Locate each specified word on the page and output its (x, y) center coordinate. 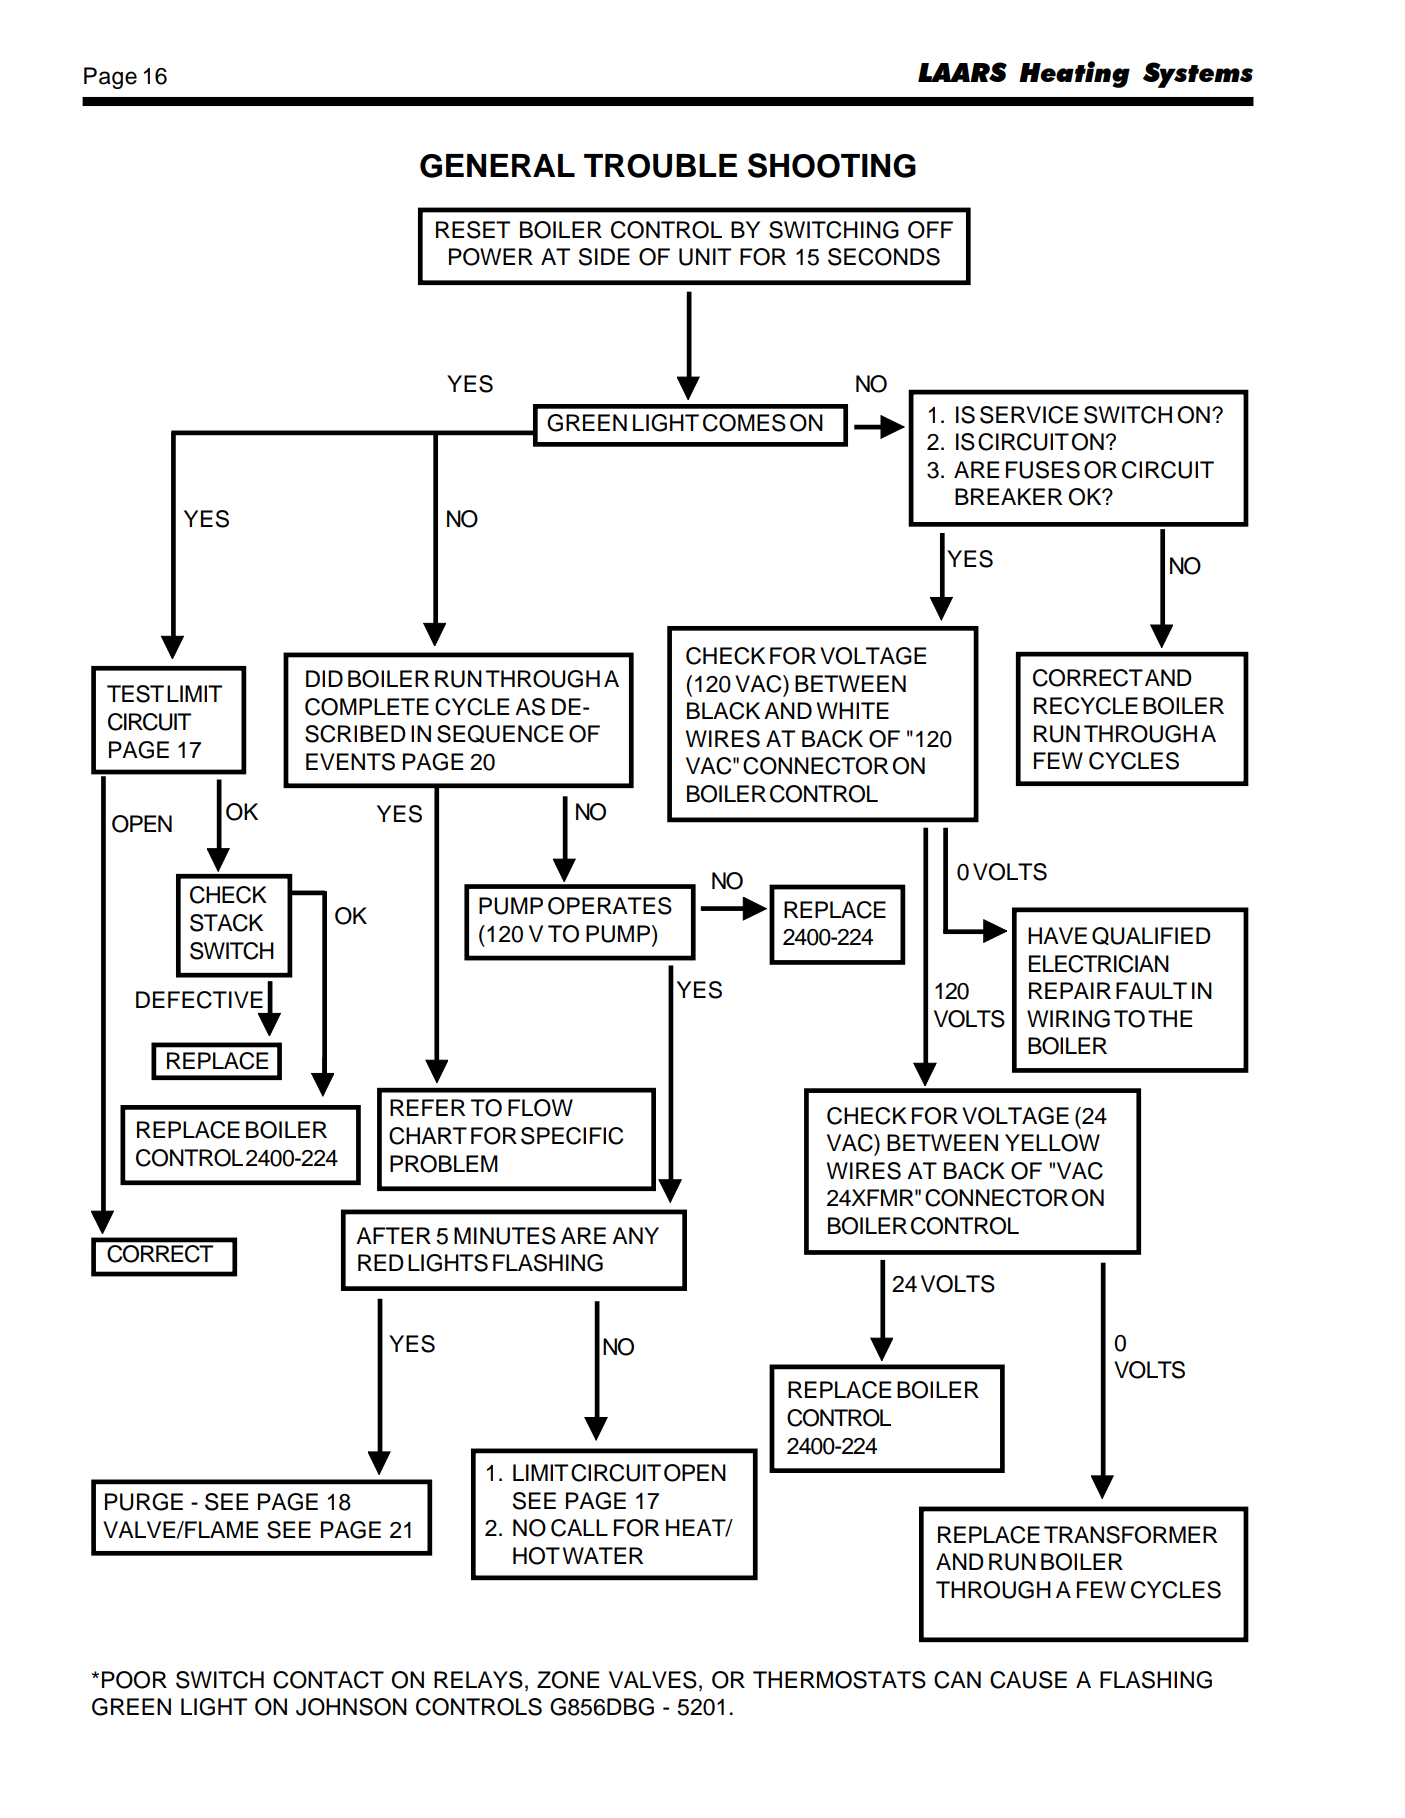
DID (324, 678)
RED (381, 1262)
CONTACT (328, 1680)
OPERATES (610, 906)
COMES (744, 423)
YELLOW (1052, 1143)
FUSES (1043, 470)
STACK (226, 923)
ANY (635, 1235)
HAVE (1057, 935)
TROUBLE (660, 166)
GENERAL (497, 166)
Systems (1198, 75)
